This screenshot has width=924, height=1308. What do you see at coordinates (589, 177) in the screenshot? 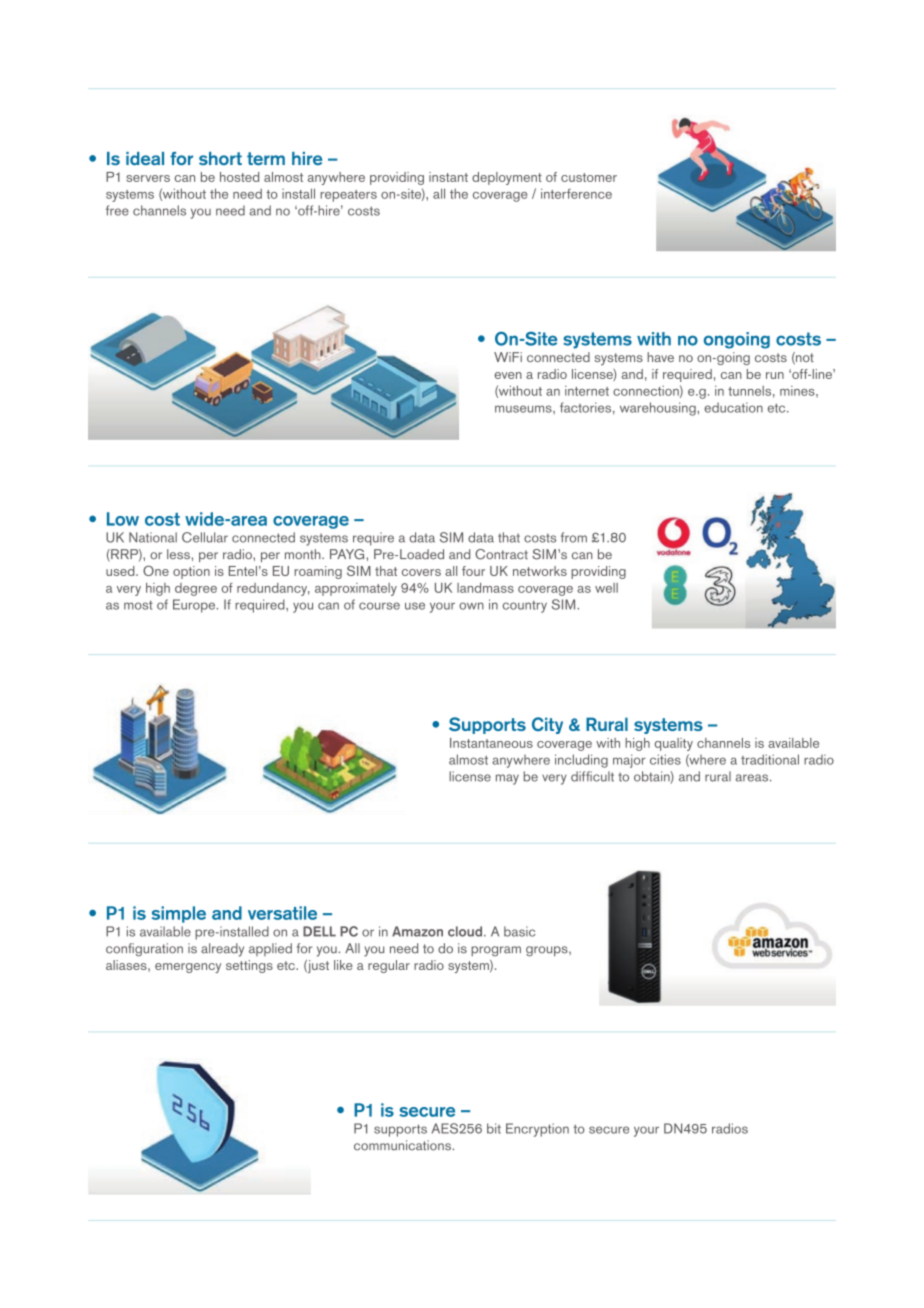
I see `customer` at bounding box center [589, 177].
